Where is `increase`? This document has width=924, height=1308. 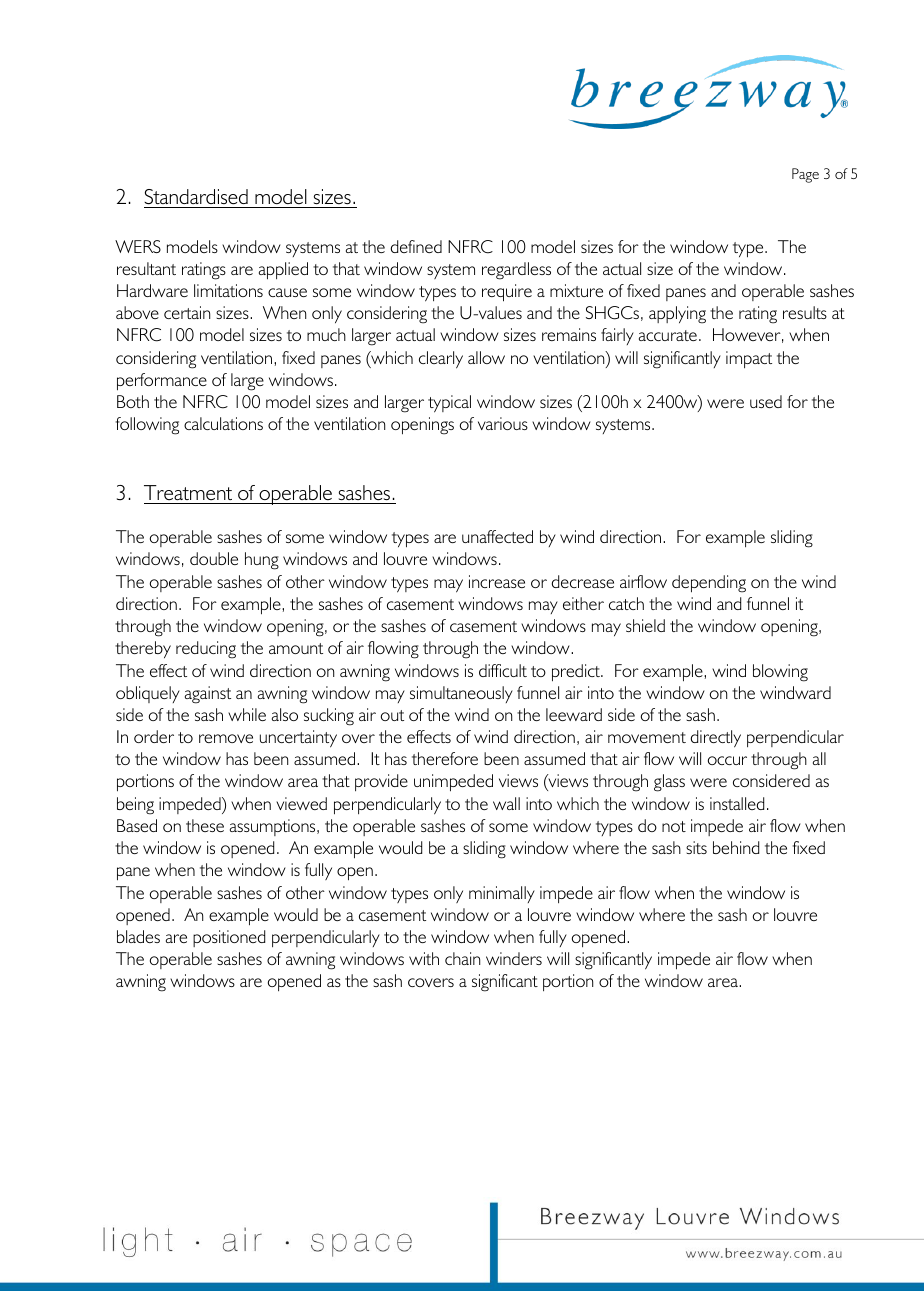
increase is located at coordinates (497, 581).
